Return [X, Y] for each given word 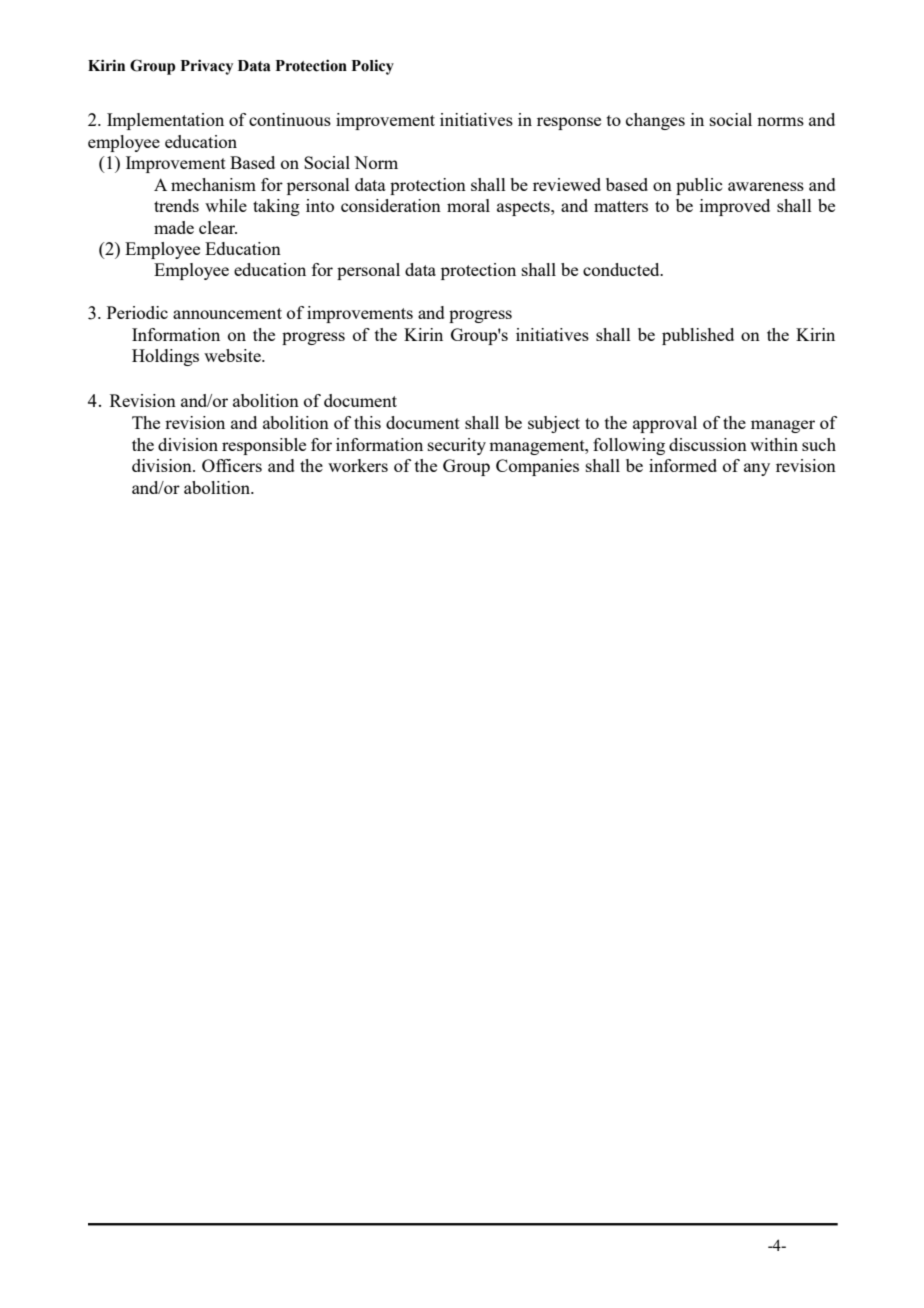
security [457, 446]
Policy [373, 67]
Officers [232, 465]
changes [655, 121]
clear [218, 227]
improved [735, 207]
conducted [622, 269]
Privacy [207, 67]
